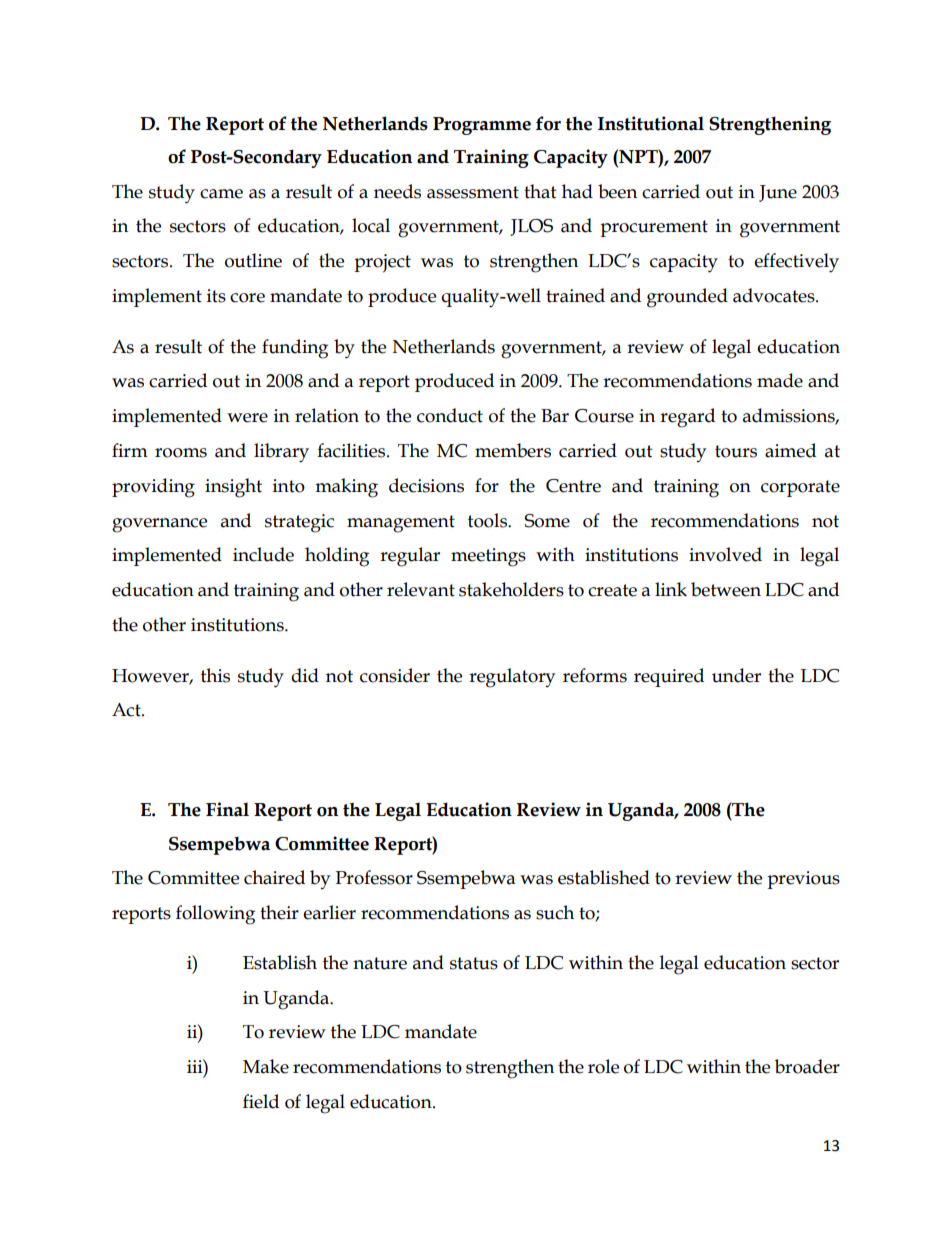 The width and height of the image is (952, 1233). What do you see at coordinates (511, 589) in the image?
I see `stakeholders` at bounding box center [511, 589].
